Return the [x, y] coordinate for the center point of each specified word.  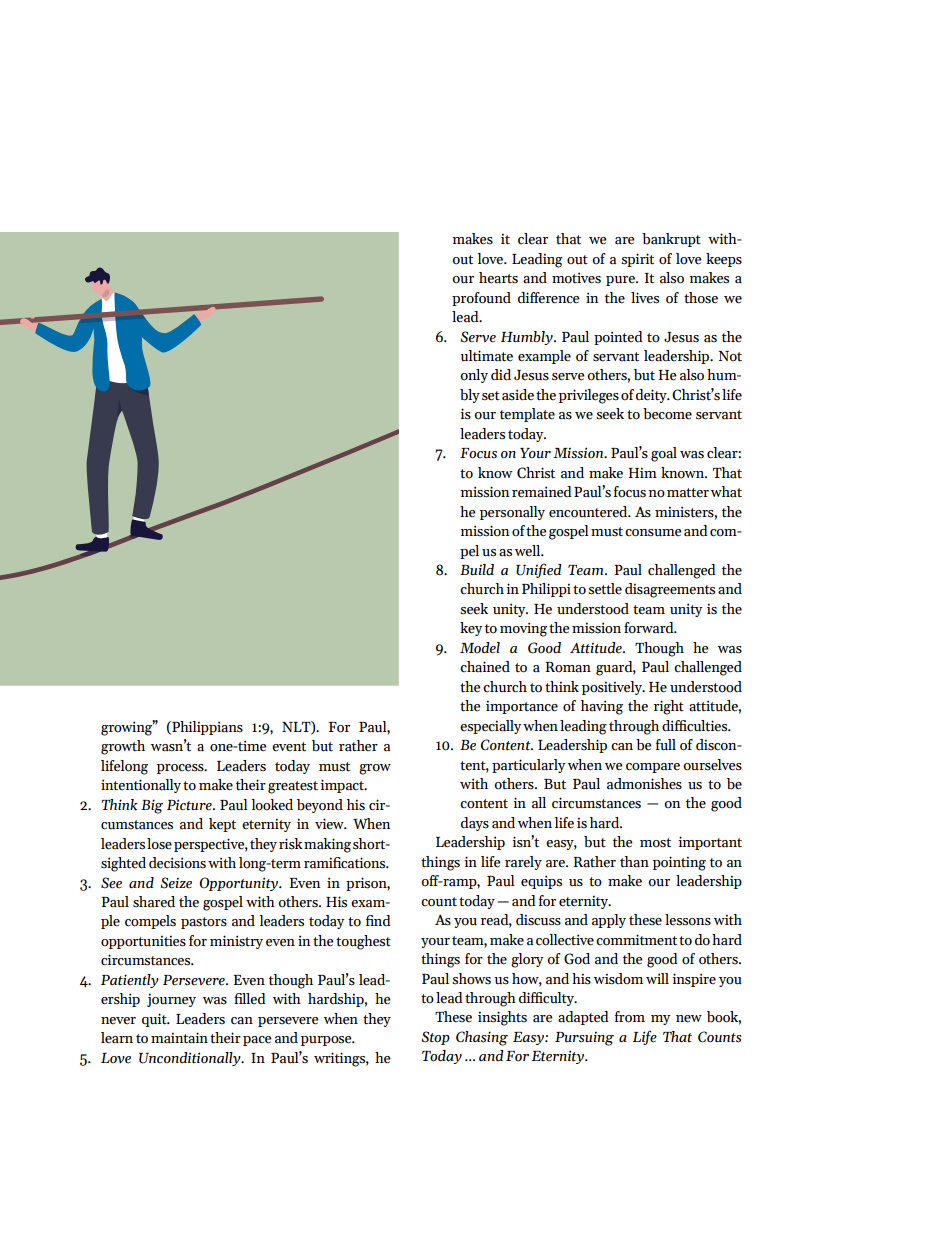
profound [481, 299]
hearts [498, 278]
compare [653, 768]
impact [343, 786]
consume [653, 533]
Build [477, 570]
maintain [179, 1038]
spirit [637, 260]
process [181, 769]
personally [512, 513]
